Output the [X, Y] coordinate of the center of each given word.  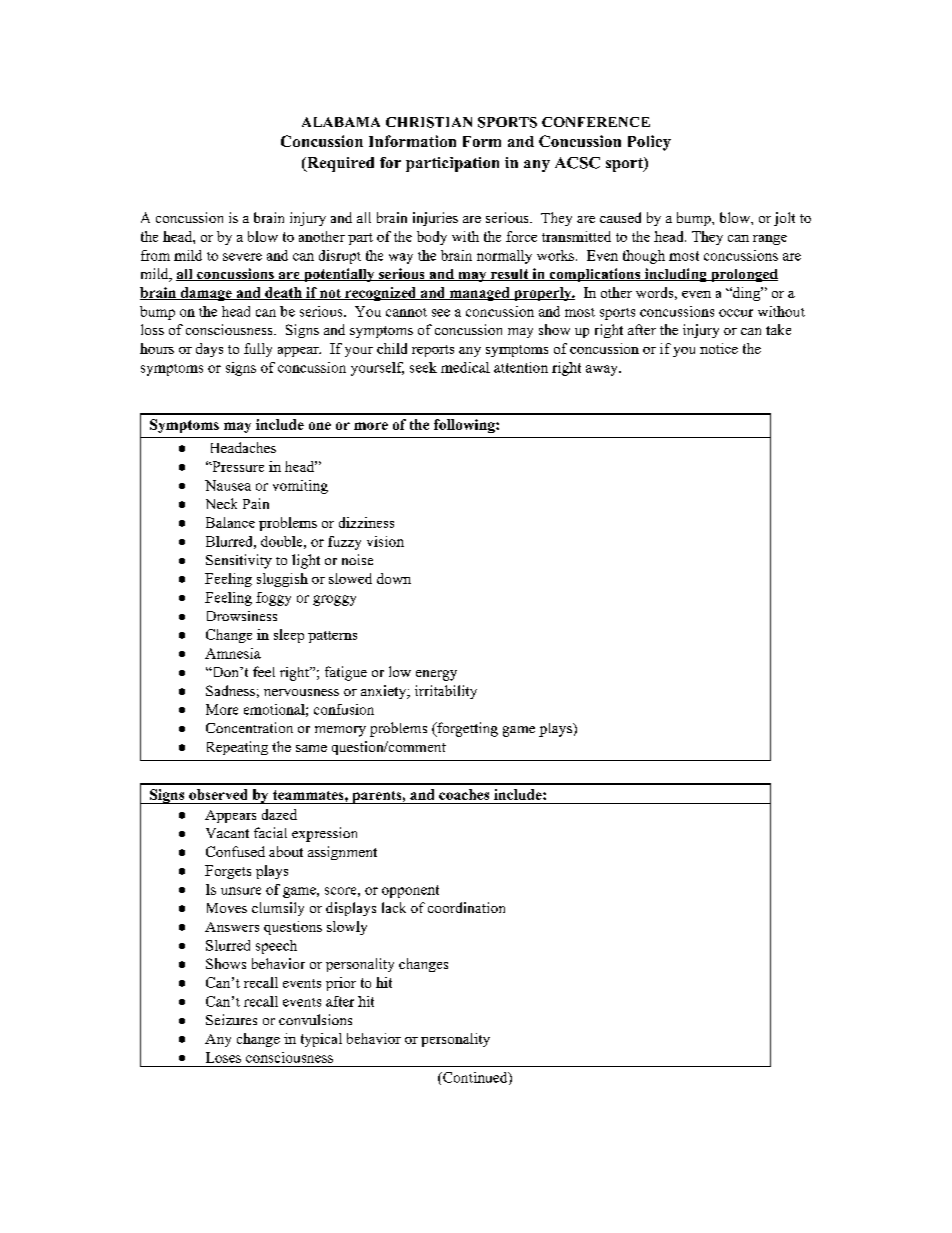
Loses [223, 1057]
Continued [475, 1078]
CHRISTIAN [429, 122]
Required [339, 164]
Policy [649, 143]
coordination [466, 907]
